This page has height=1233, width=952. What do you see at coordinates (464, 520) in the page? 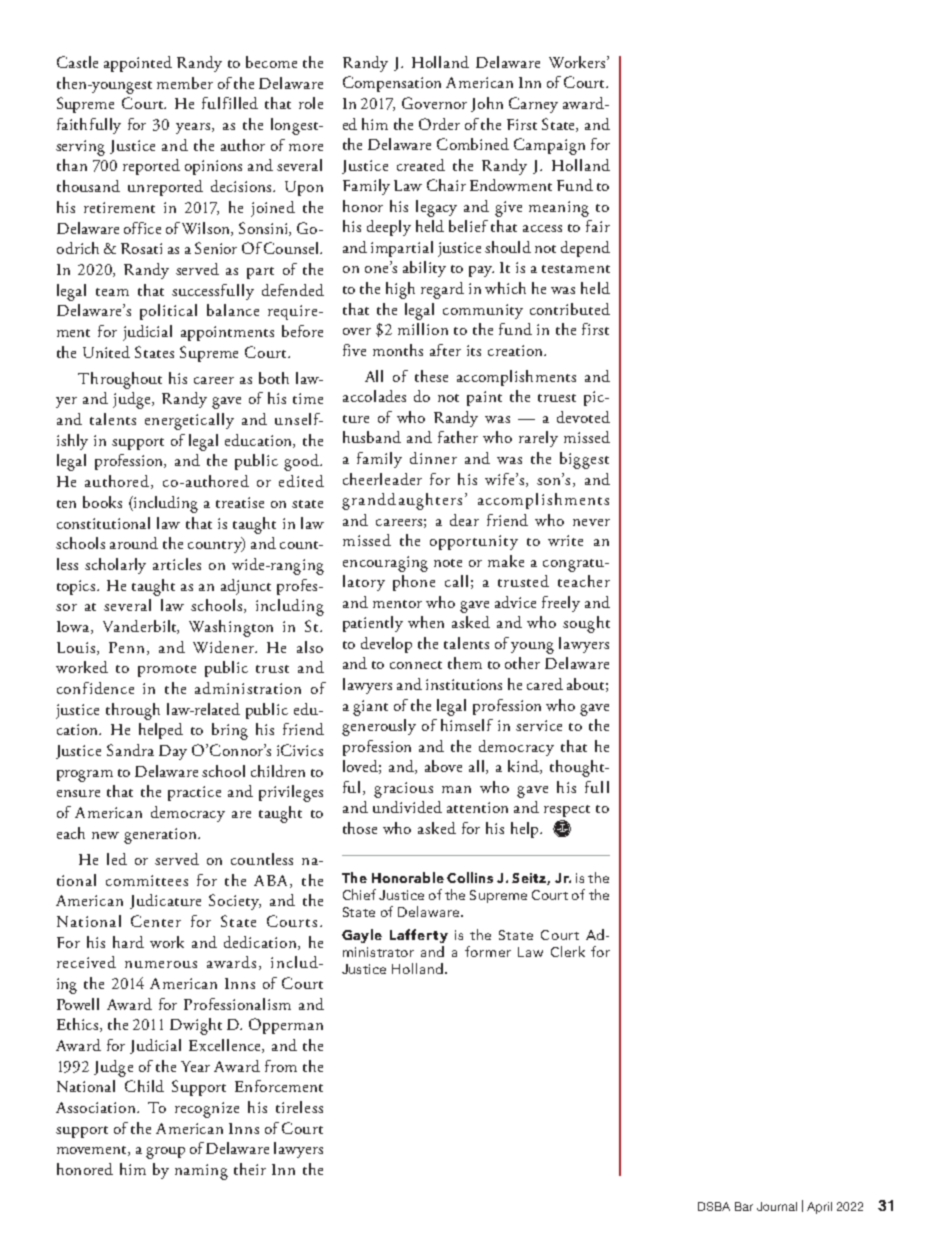
I see `dear` at bounding box center [464, 520].
